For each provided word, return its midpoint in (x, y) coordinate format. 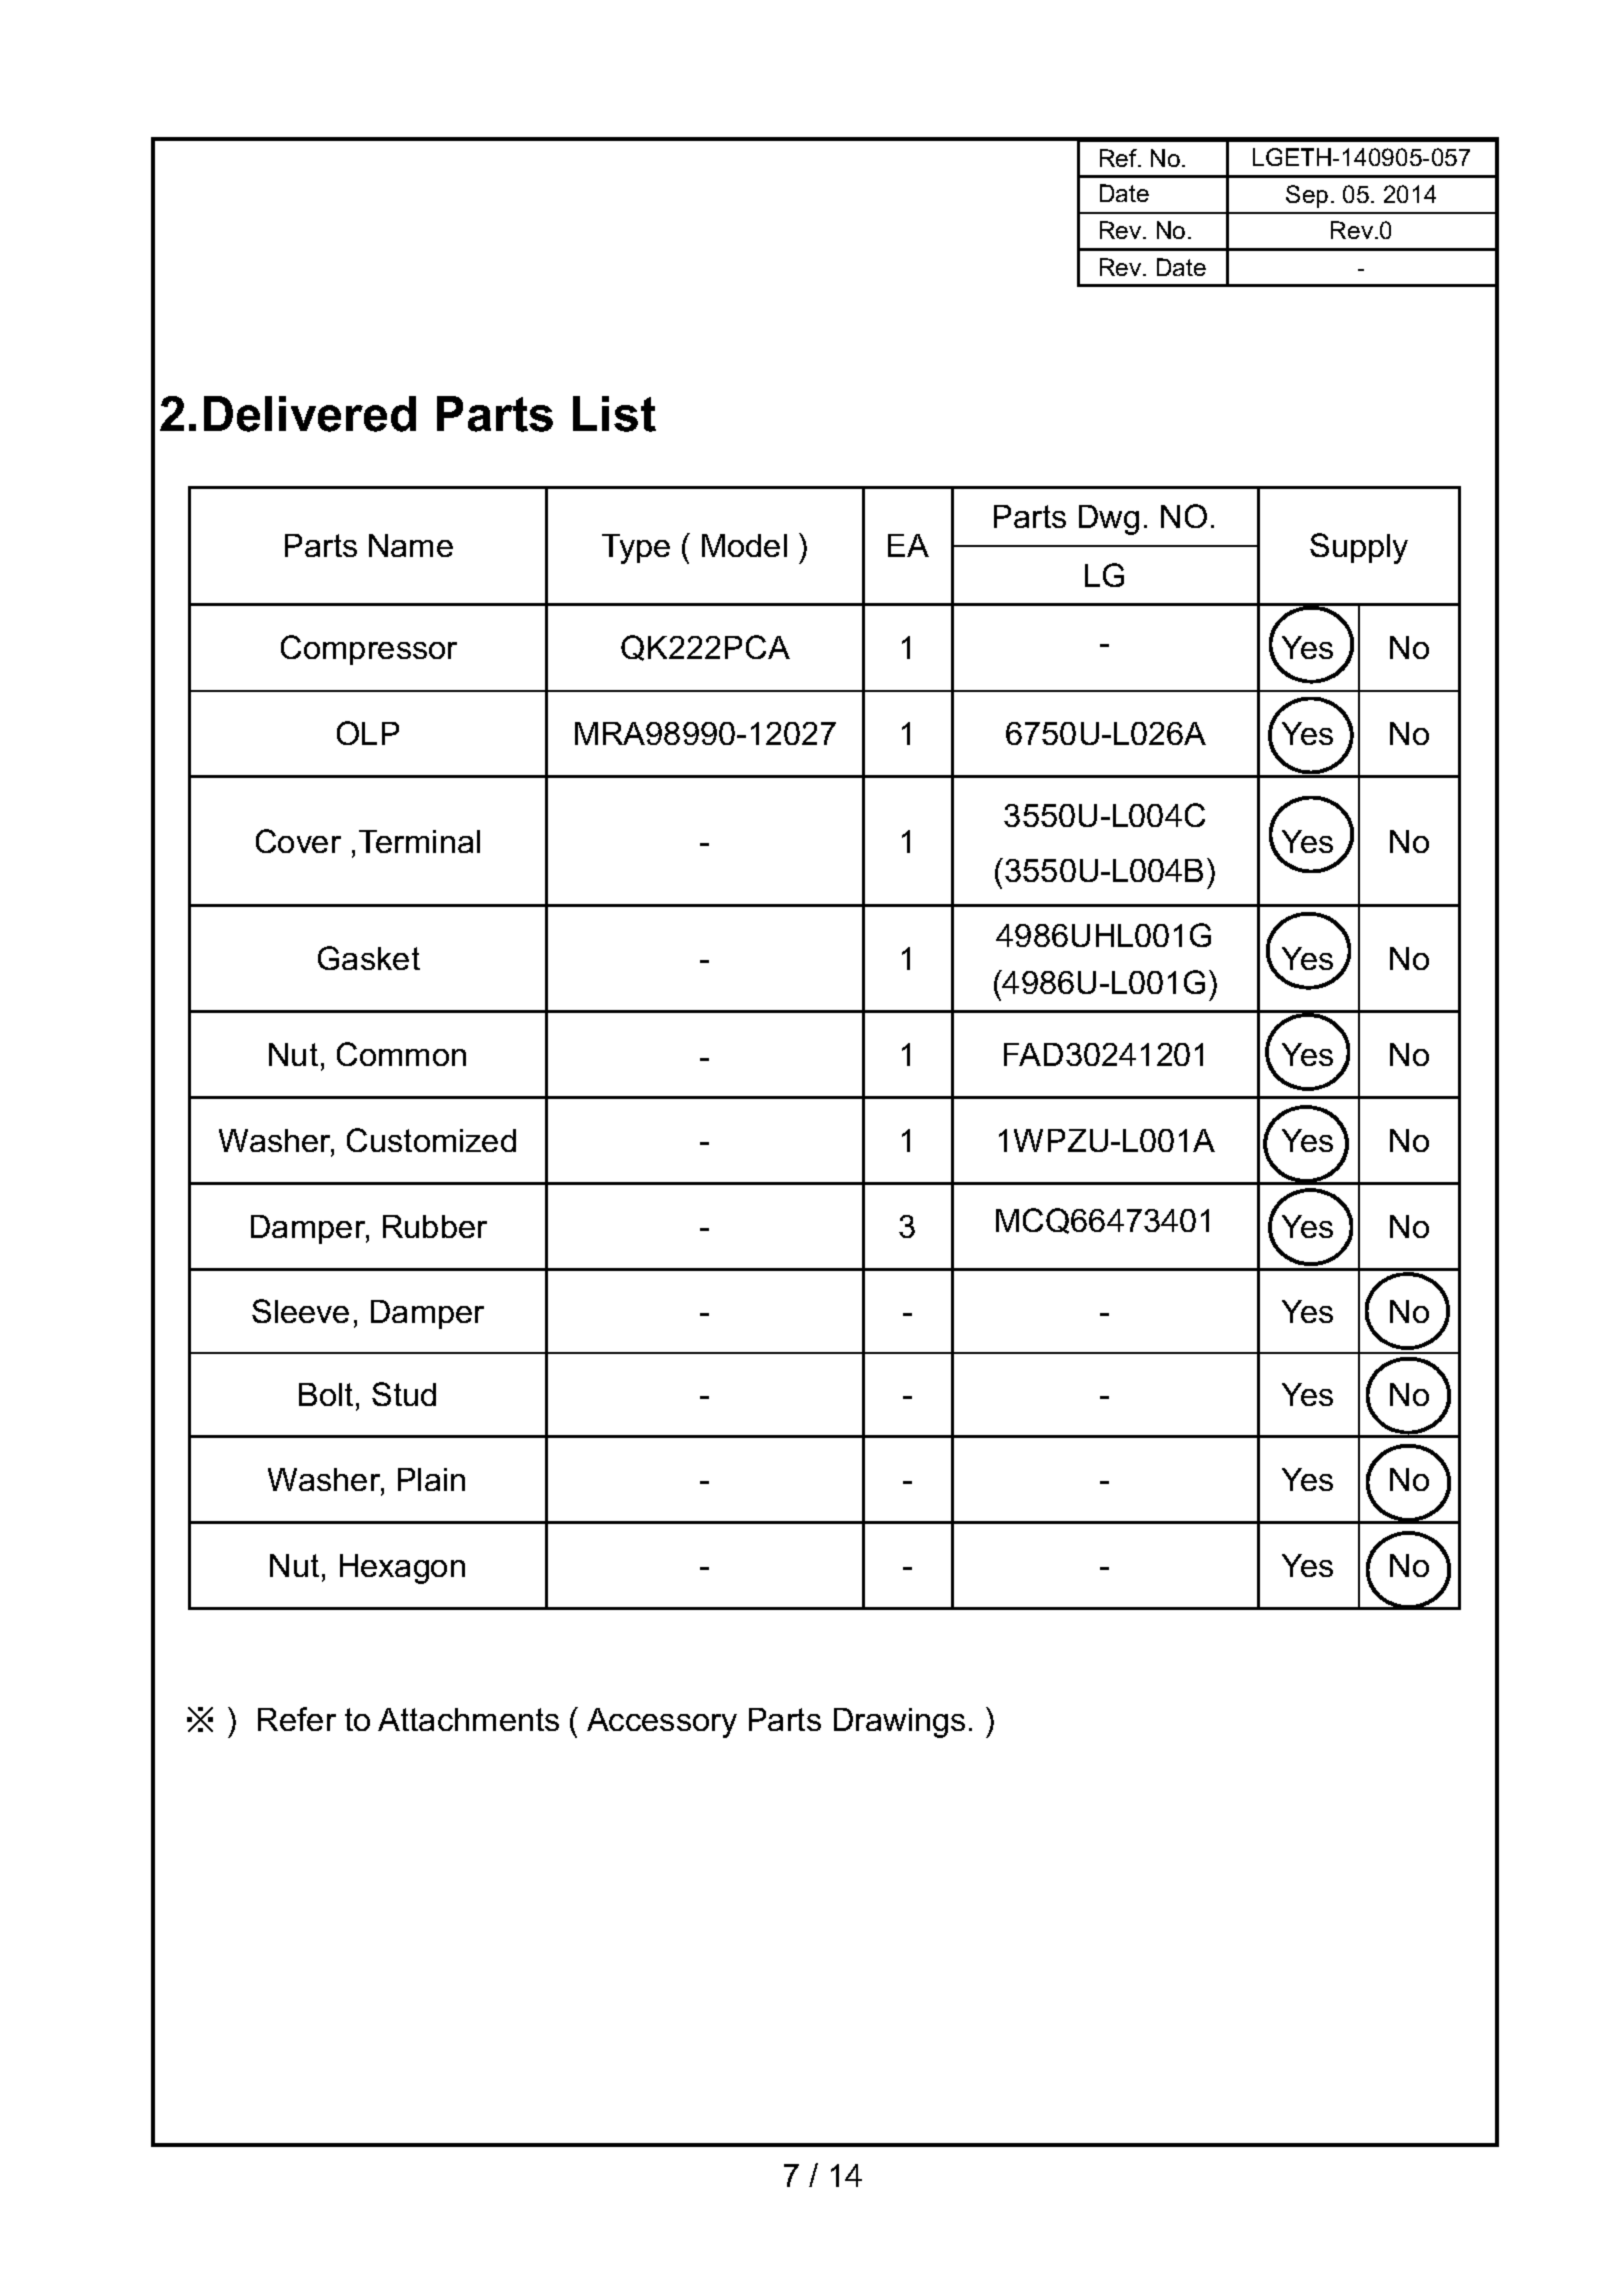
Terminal (419, 841)
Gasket (369, 958)
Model (744, 545)
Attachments (468, 1719)
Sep (1307, 196)
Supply (1359, 548)
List (614, 414)
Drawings (899, 1723)
